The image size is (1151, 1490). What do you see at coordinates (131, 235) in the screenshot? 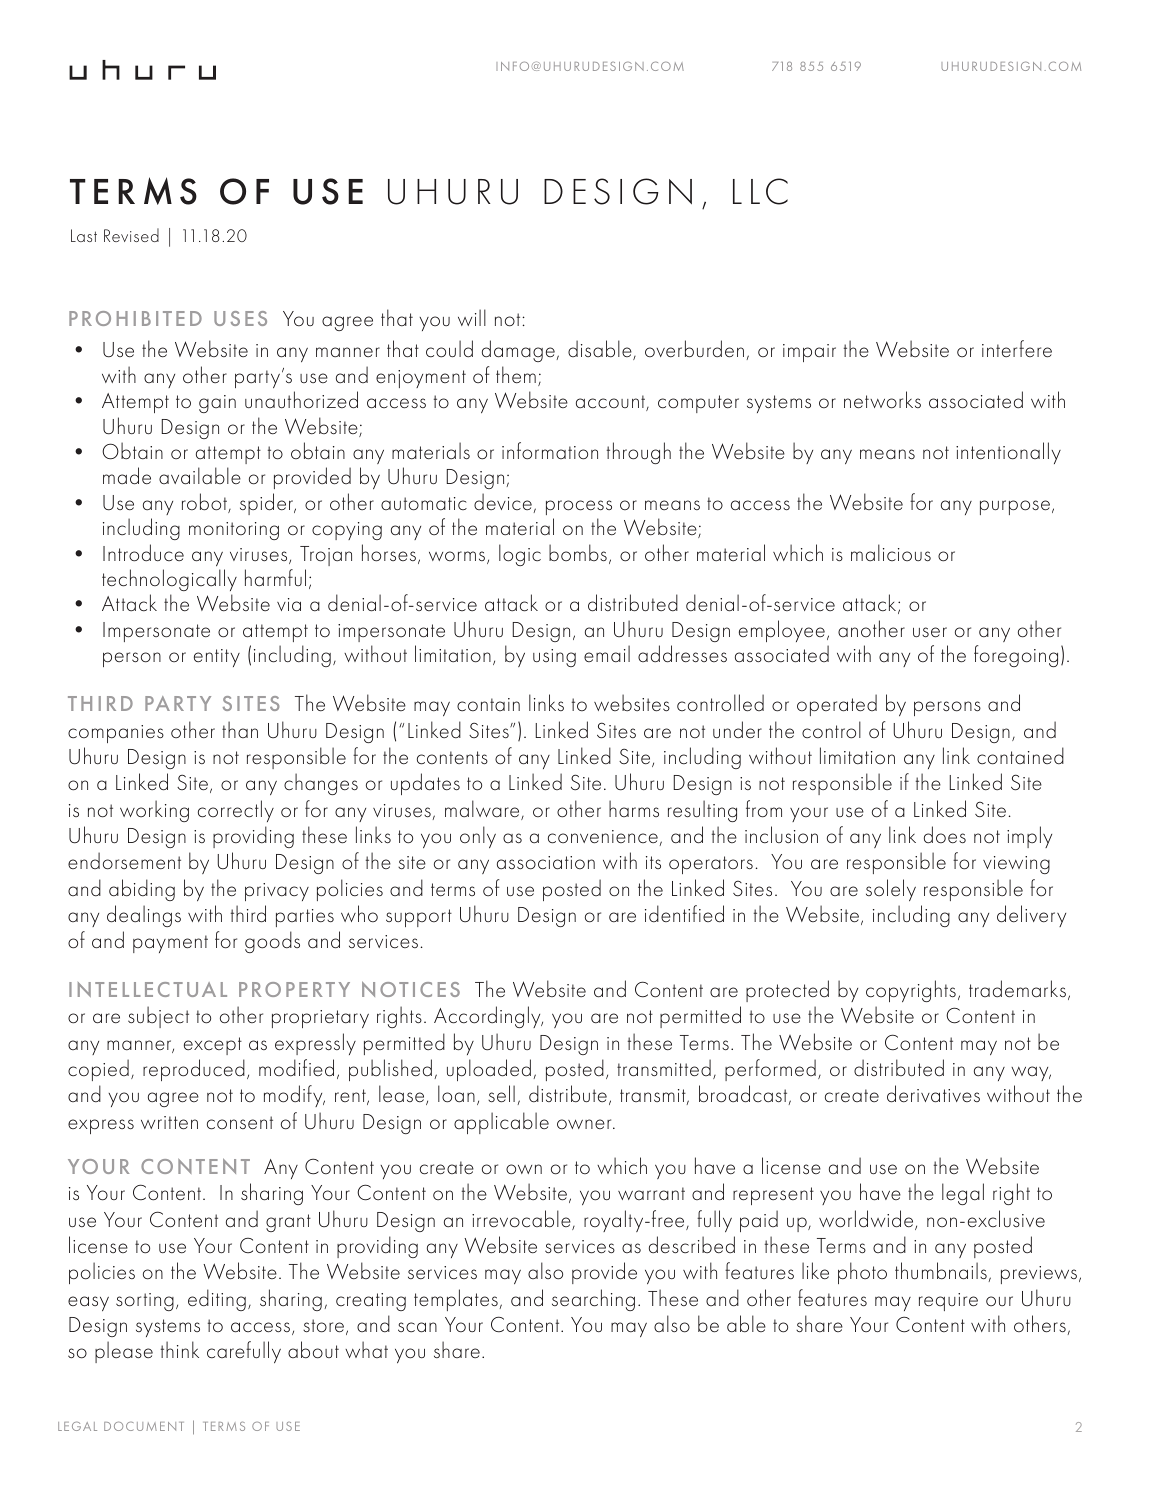
I see `Revised` at bounding box center [131, 235].
